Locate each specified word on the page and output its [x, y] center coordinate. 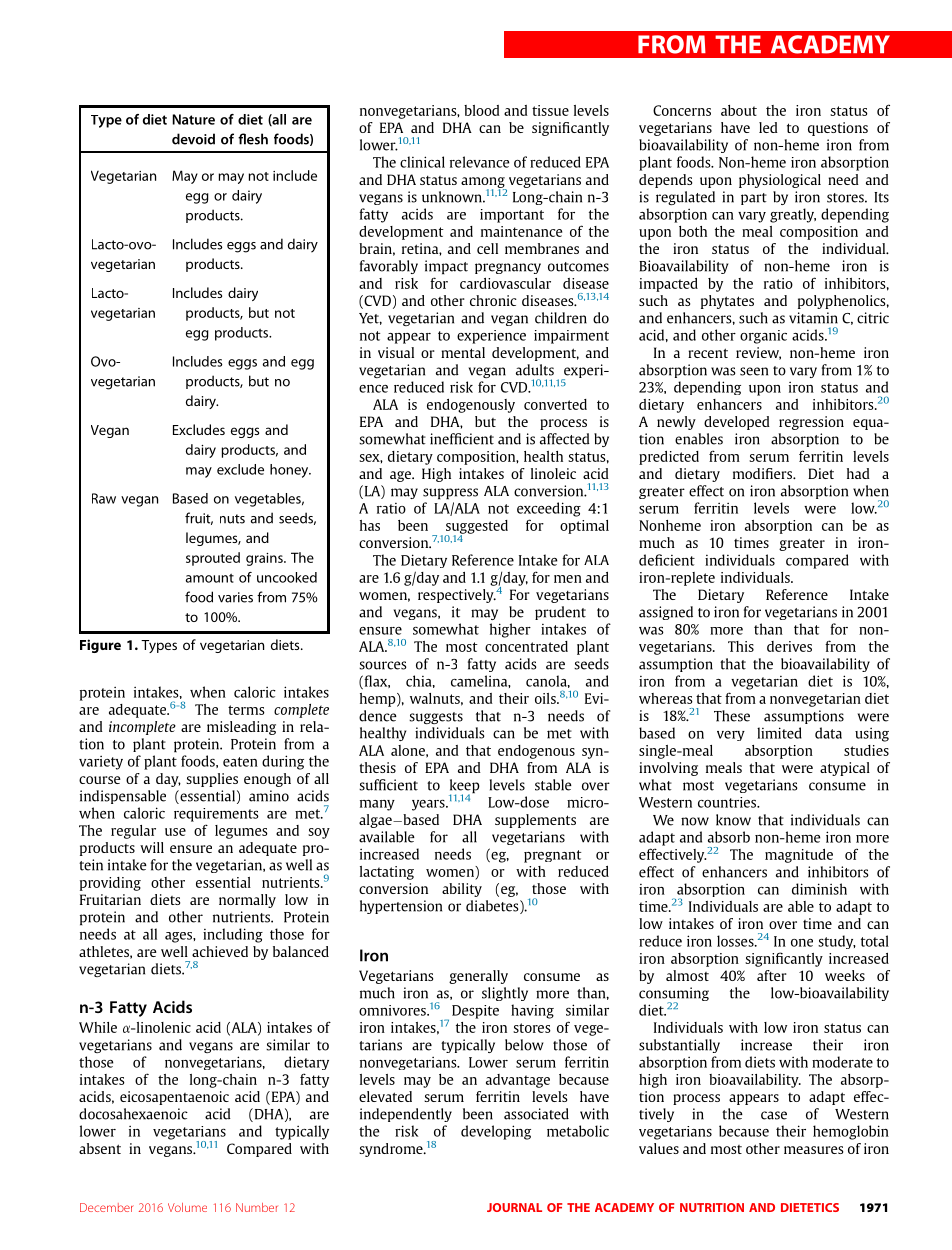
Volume [187, 1207]
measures [813, 1150]
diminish [819, 889]
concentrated [526, 646]
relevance [480, 162]
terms [246, 710]
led [768, 127]
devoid [193, 139]
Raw [104, 498]
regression [811, 423]
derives [789, 646]
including [233, 935]
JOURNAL [514, 1207]
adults [535, 370]
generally [478, 977]
